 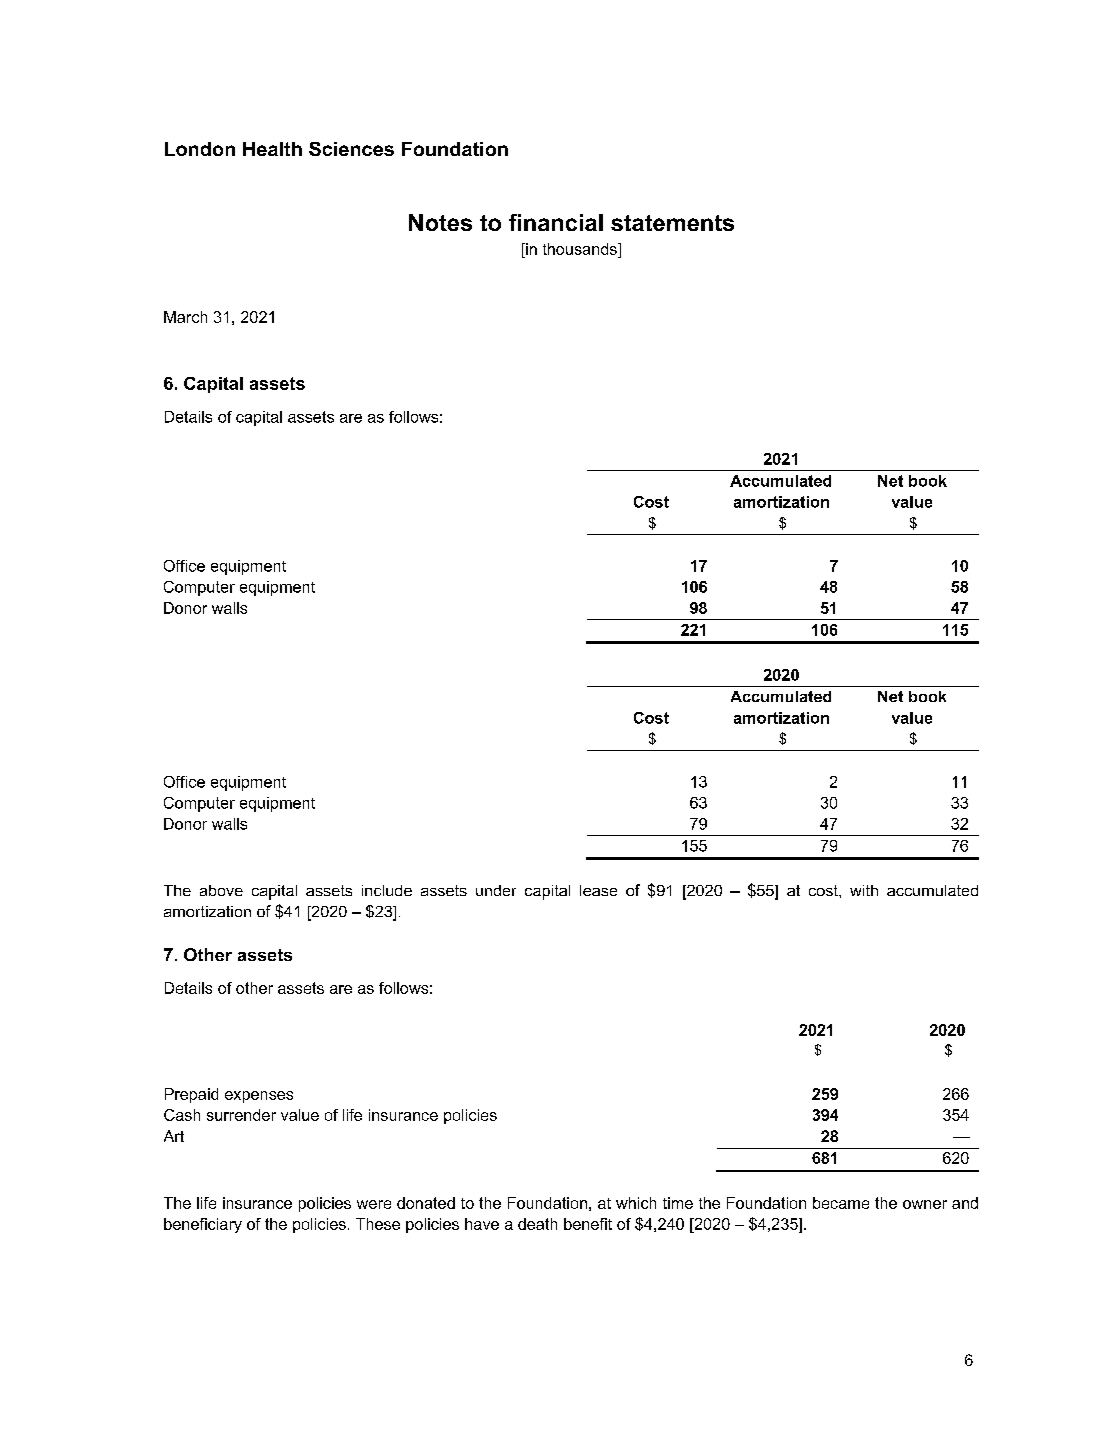 I want to click on Health, so click(x=272, y=149).
